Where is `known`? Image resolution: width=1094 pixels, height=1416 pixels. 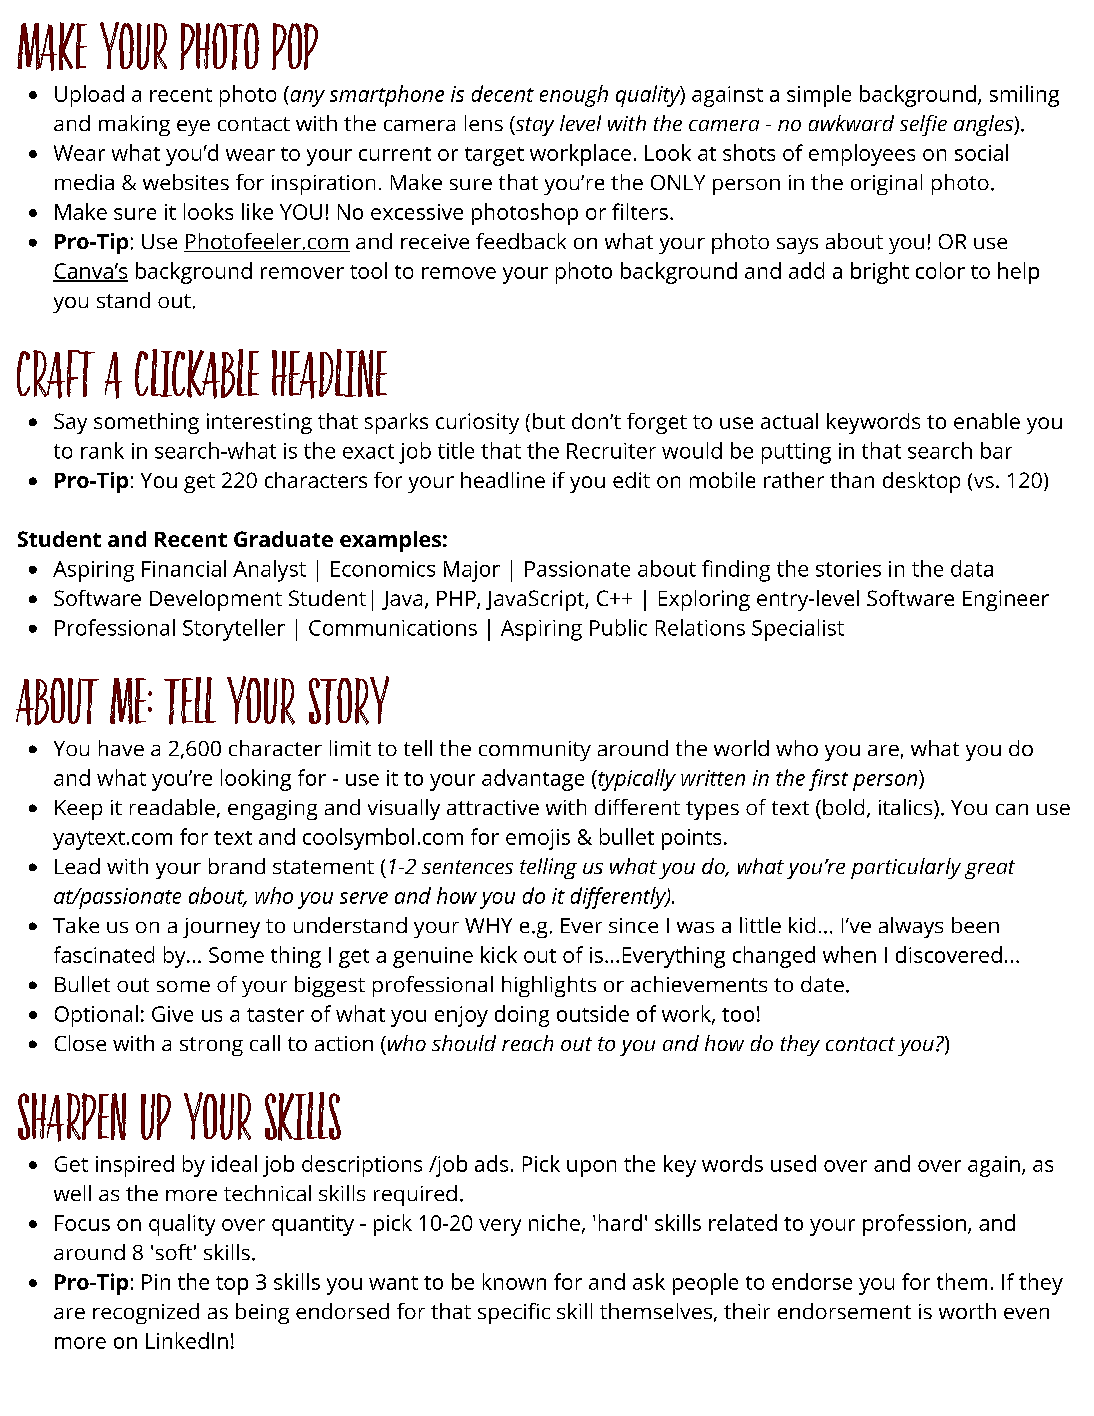 known is located at coordinates (514, 1281).
